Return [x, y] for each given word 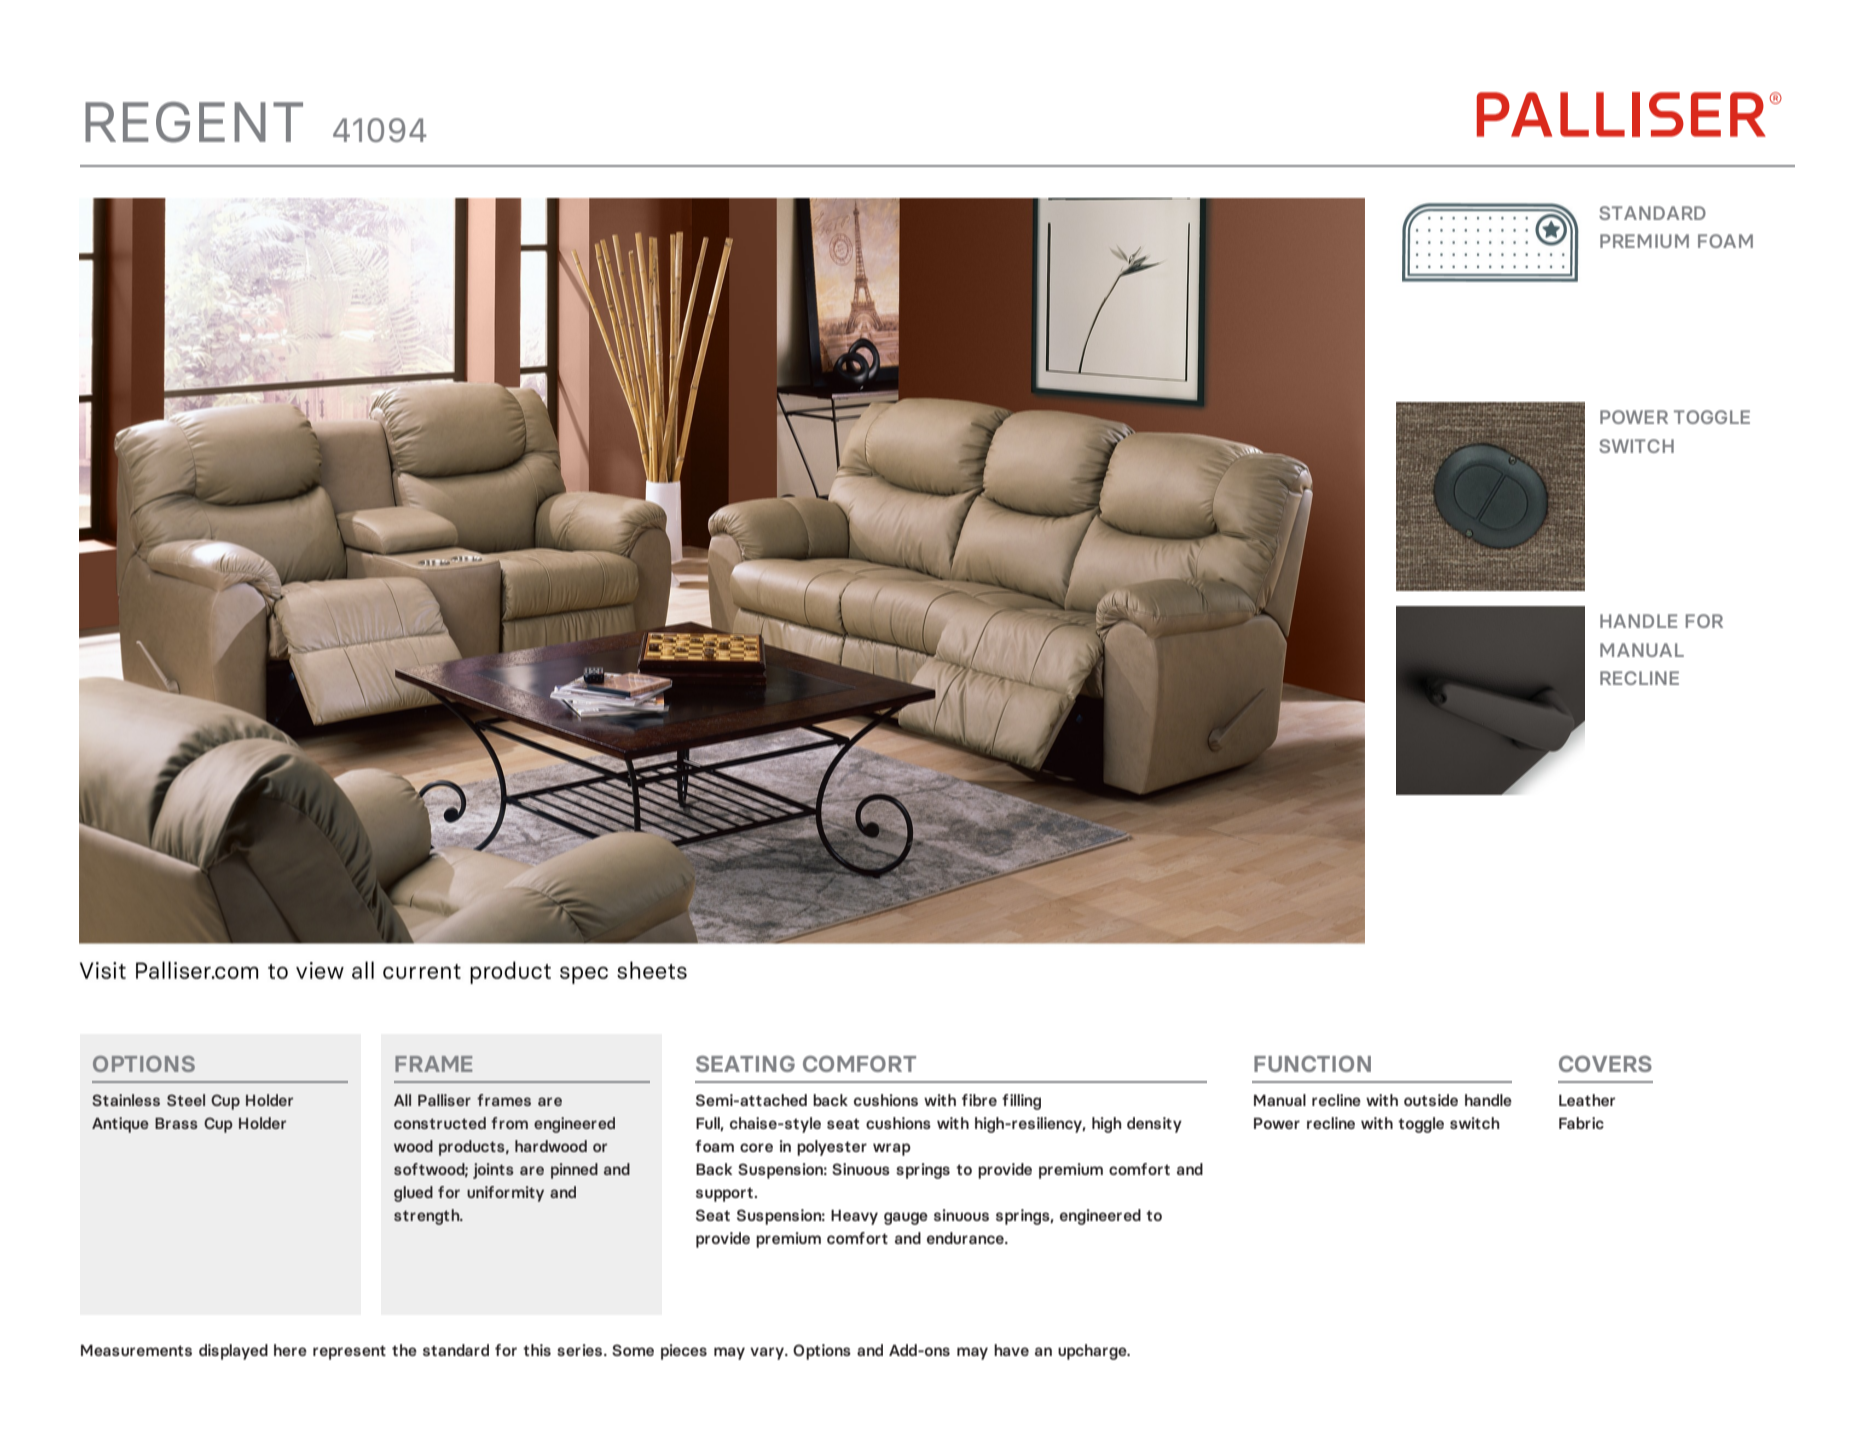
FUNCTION [1312, 1064]
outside [1431, 1100]
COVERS [1605, 1064]
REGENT [194, 122]
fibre [979, 1100]
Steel [186, 1100]
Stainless [126, 1100]
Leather [1587, 1100]
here [290, 1350]
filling [1021, 1102]
